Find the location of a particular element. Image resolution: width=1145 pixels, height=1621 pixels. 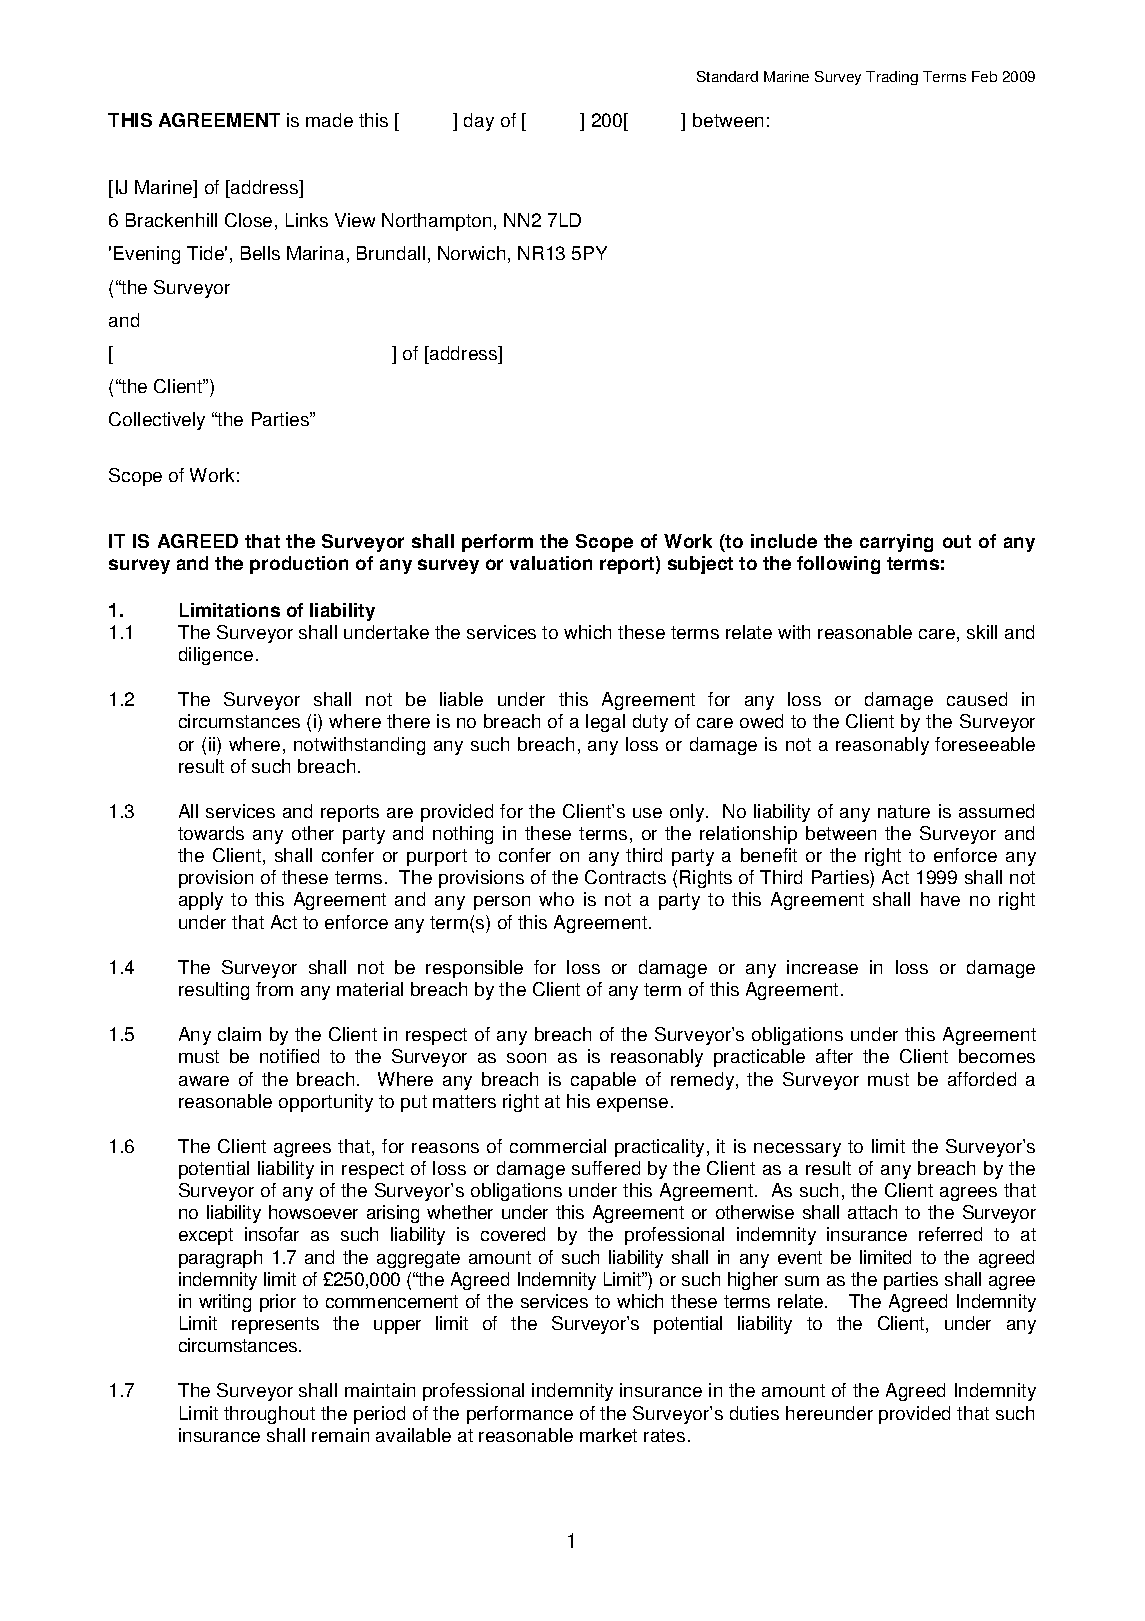

throughout is located at coordinates (269, 1415).
